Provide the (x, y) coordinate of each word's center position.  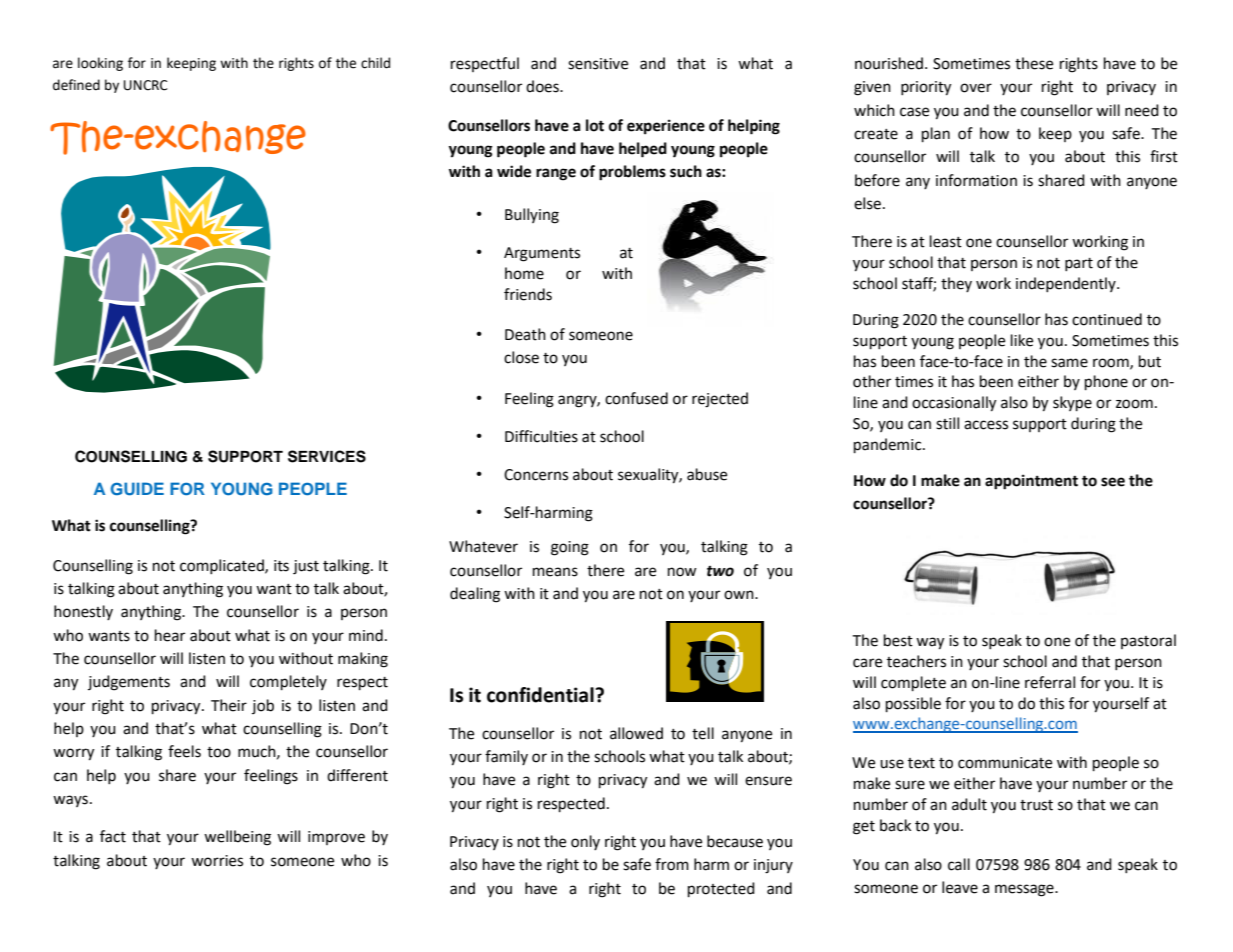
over (976, 88)
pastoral (1148, 641)
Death (525, 334)
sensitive (598, 64)
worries (217, 861)
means (555, 572)
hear (170, 635)
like (1022, 340)
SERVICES (327, 456)
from (672, 864)
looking (100, 64)
